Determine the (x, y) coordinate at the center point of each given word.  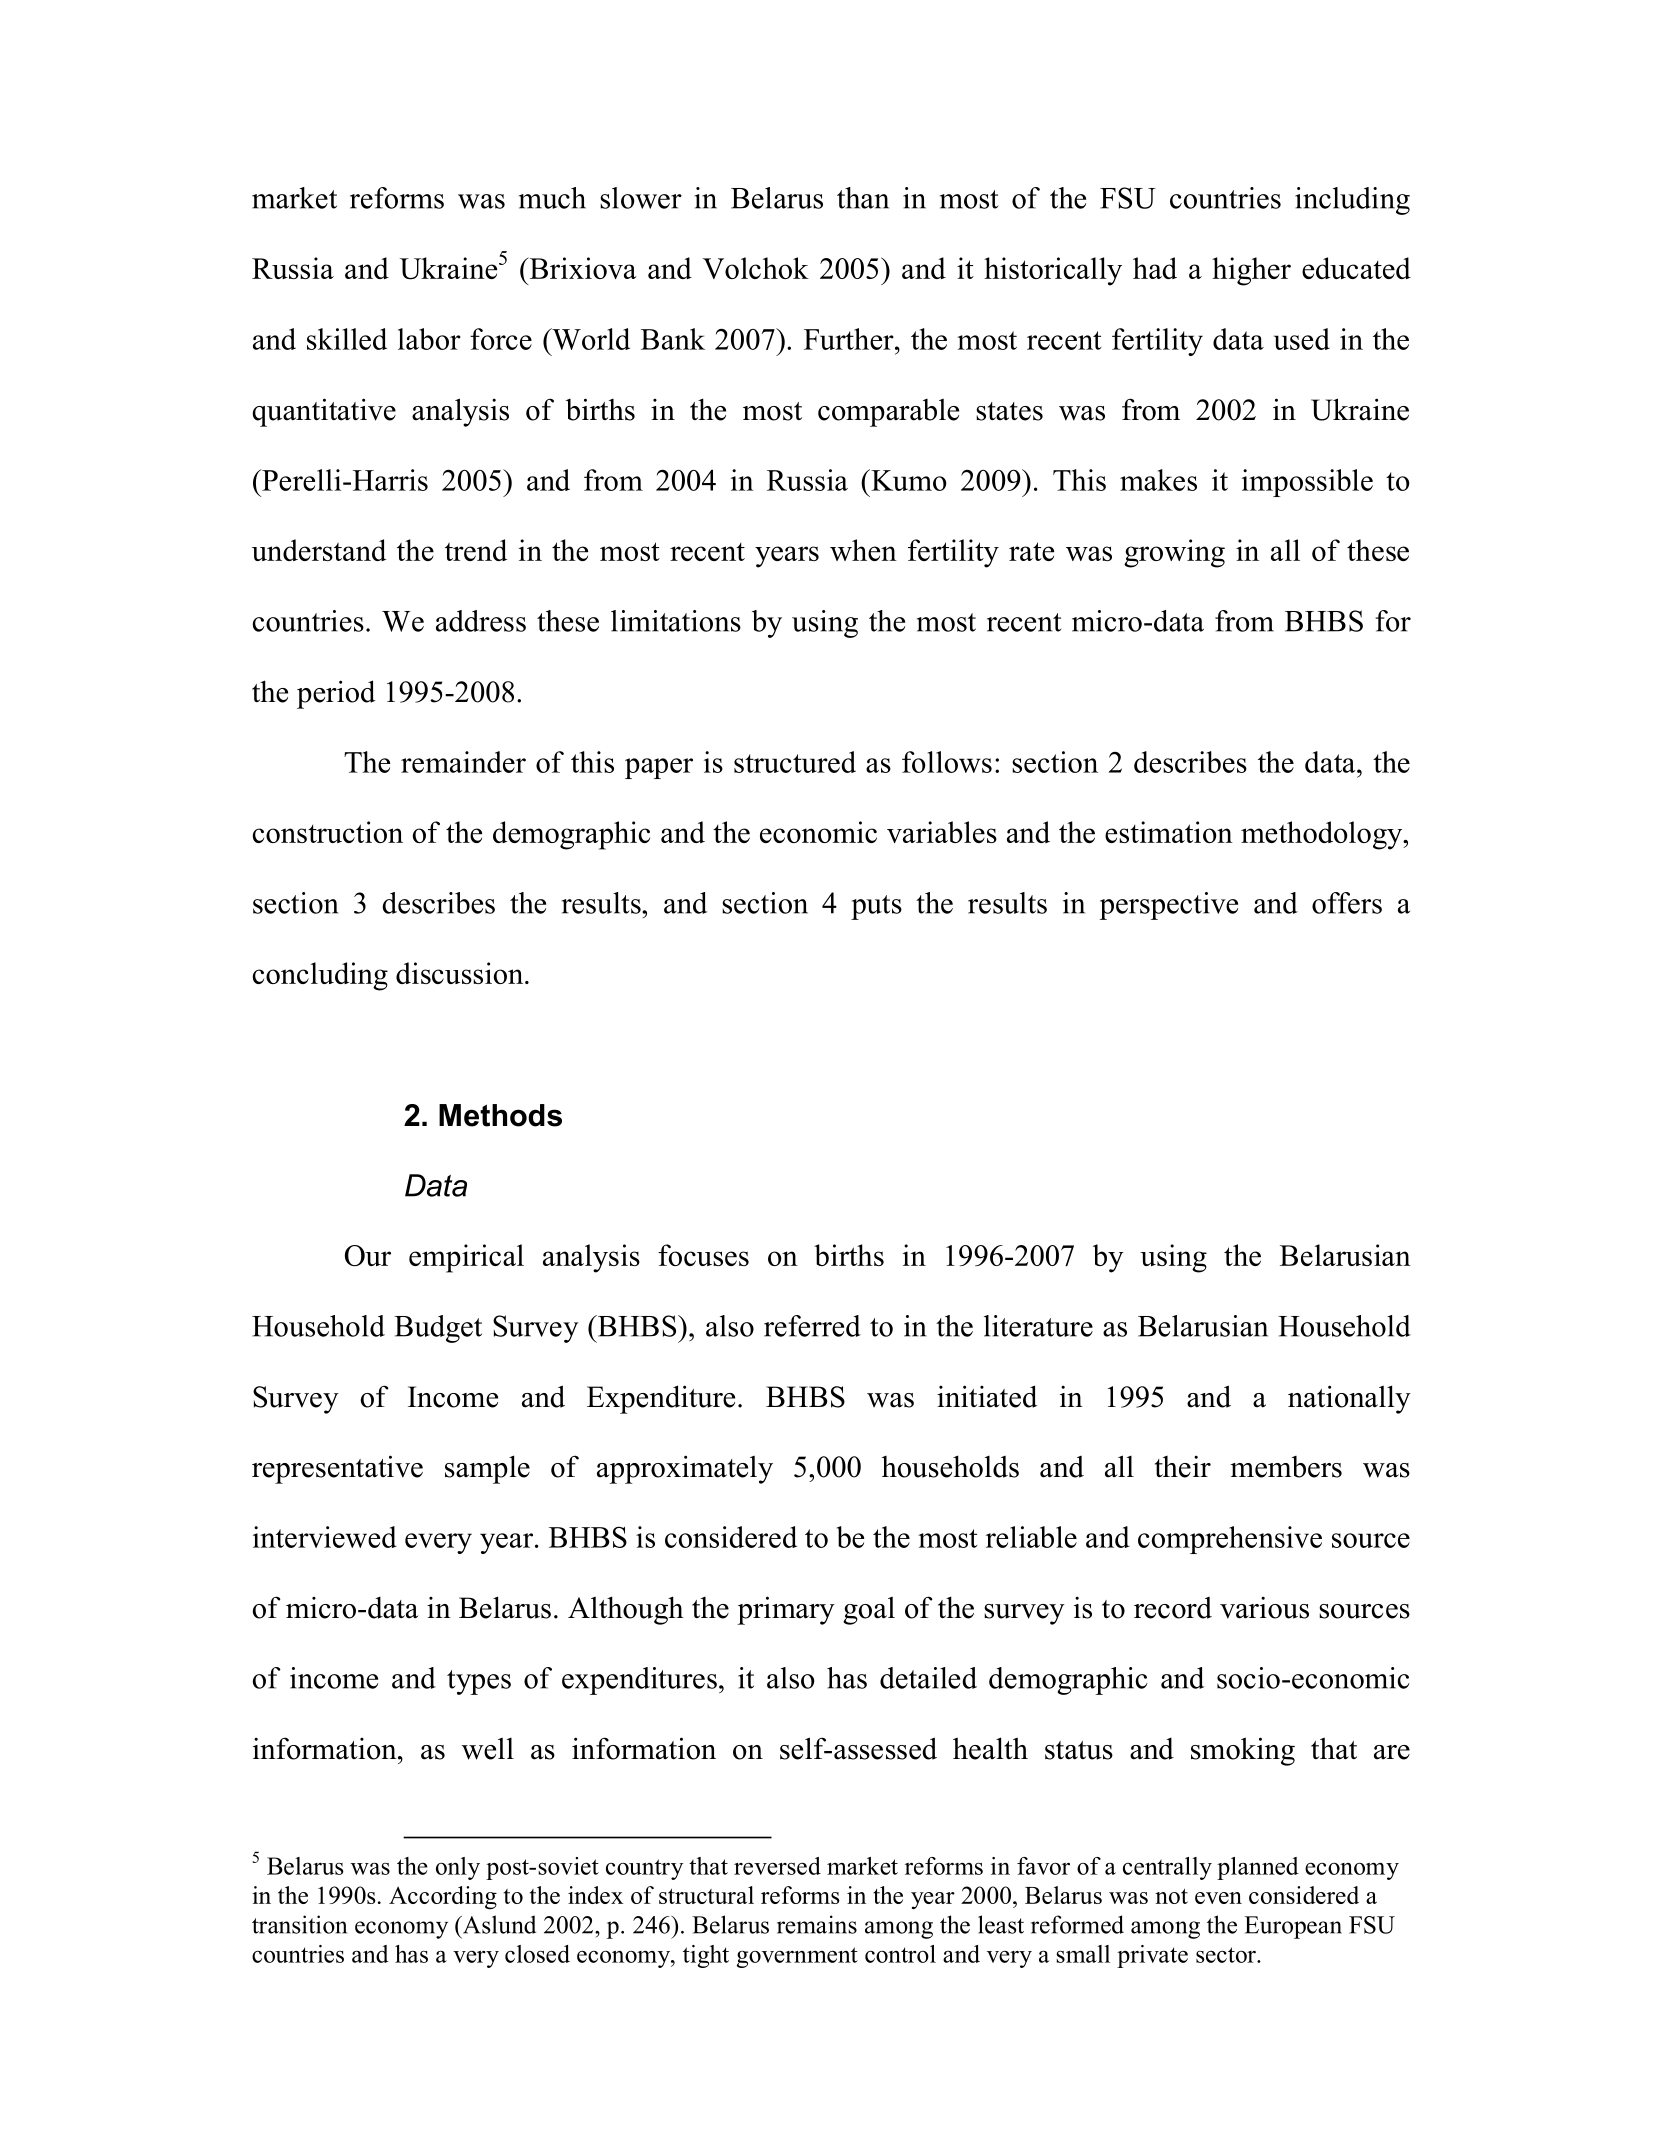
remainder (463, 762)
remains (817, 1924)
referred (812, 1326)
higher (1251, 271)
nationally (1349, 1399)
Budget (438, 1329)
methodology (1322, 835)
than (863, 198)
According (443, 1898)
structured (795, 762)
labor (429, 339)
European (1293, 1927)
